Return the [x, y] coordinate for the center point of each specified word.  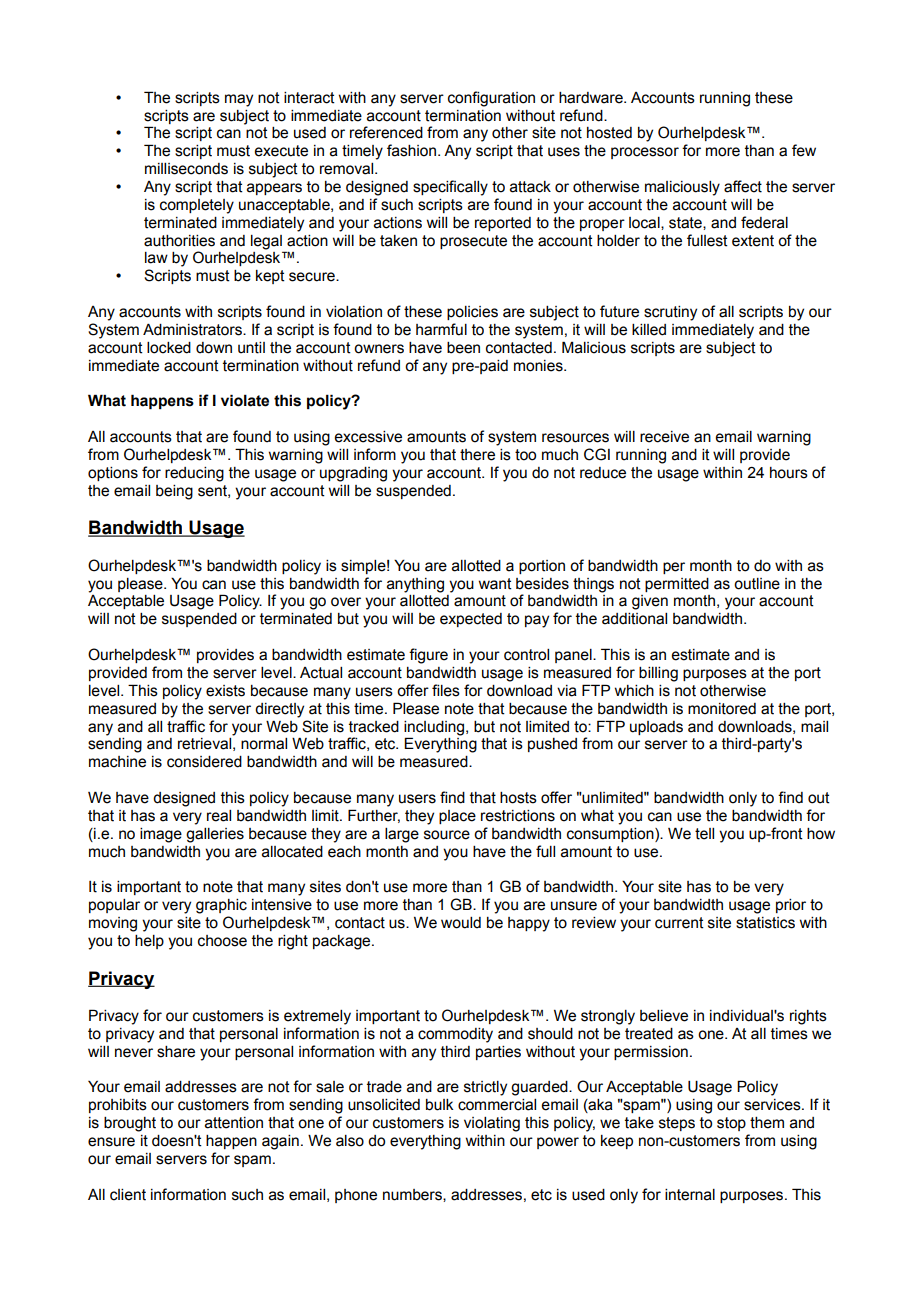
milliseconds [186, 169]
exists [225, 691]
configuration [491, 99]
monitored [722, 709]
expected [471, 620]
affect [743, 186]
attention [234, 1123]
